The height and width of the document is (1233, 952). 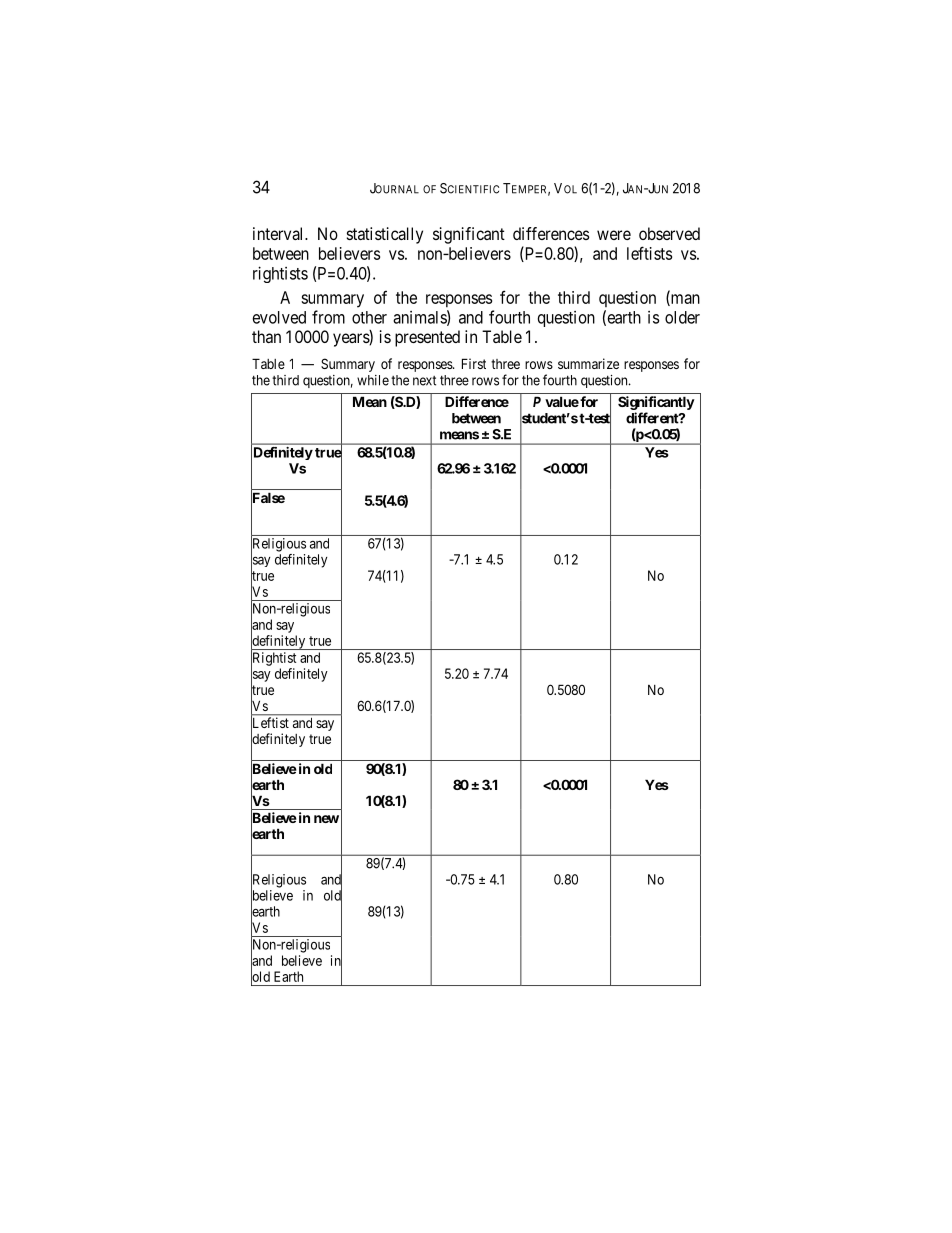 What do you see at coordinates (614, 235) in the document?
I see `were` at bounding box center [614, 235].
